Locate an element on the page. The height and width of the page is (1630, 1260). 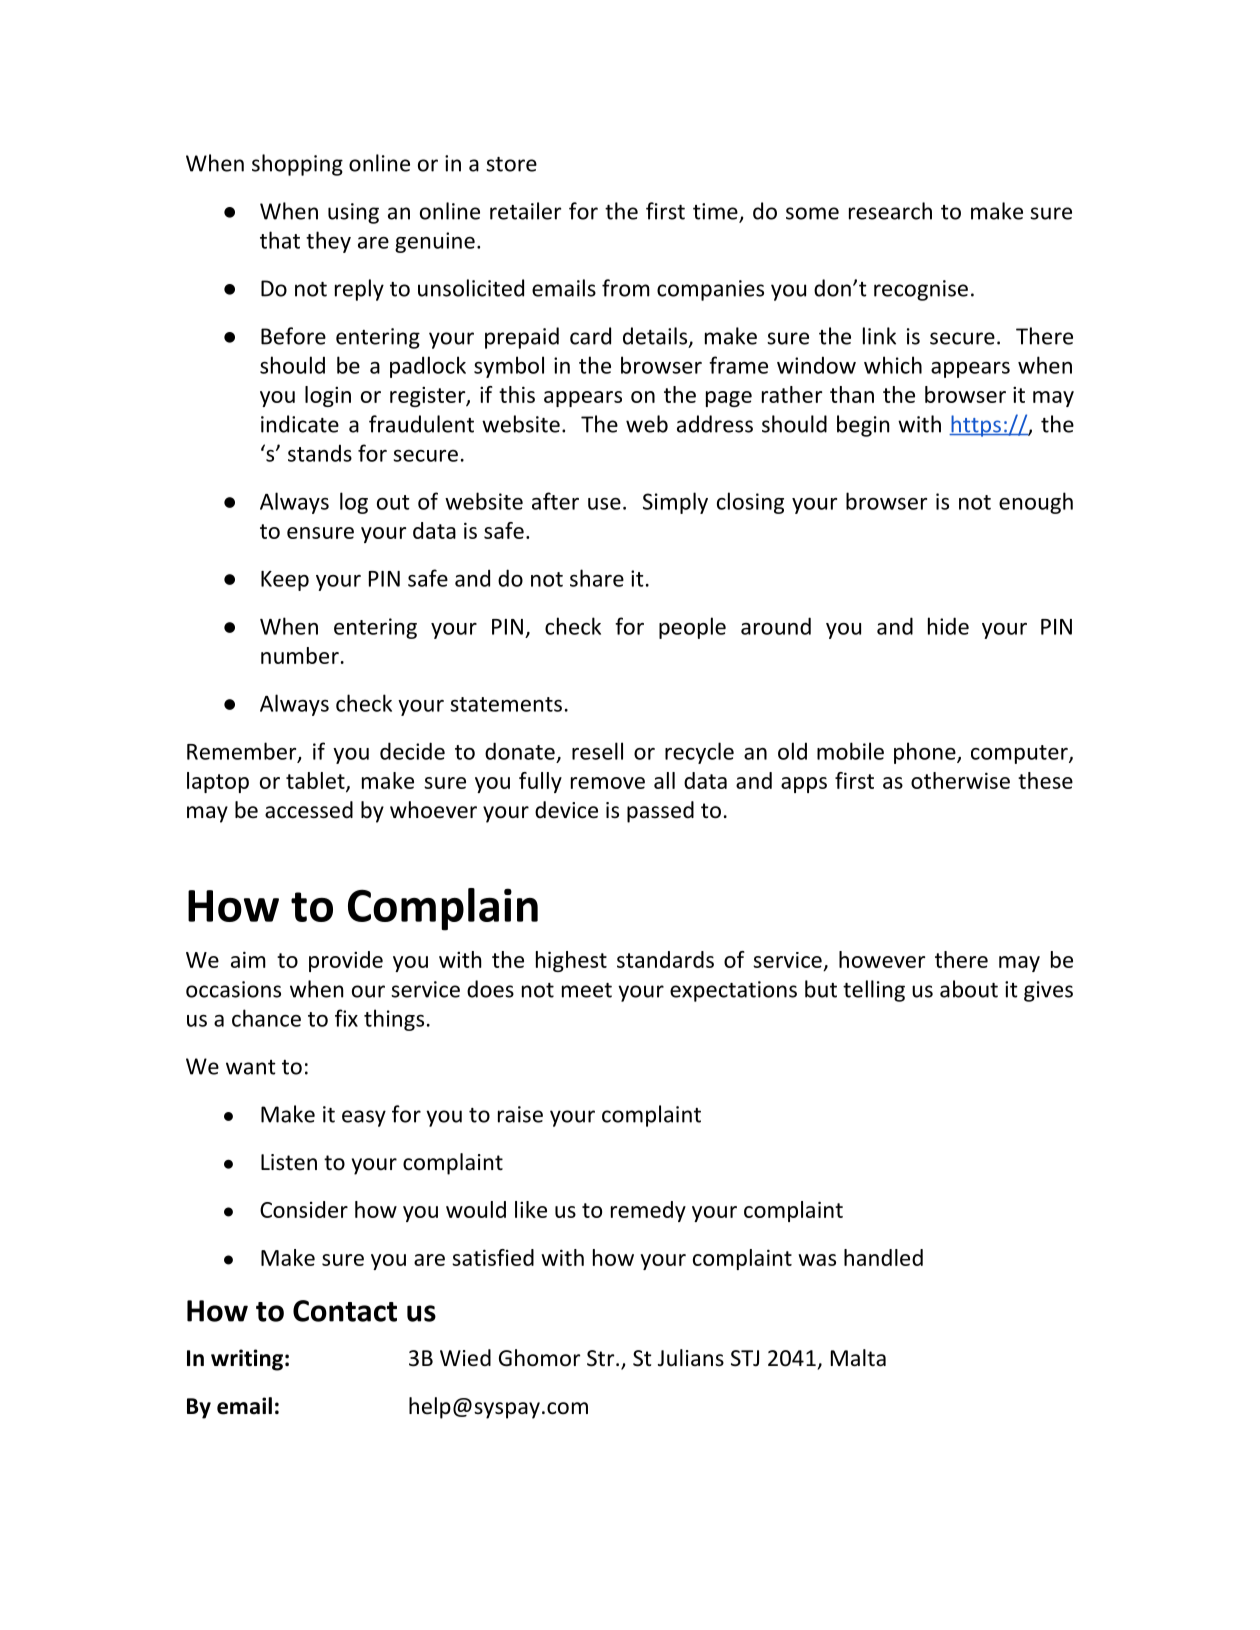
time is located at coordinates (716, 212).
